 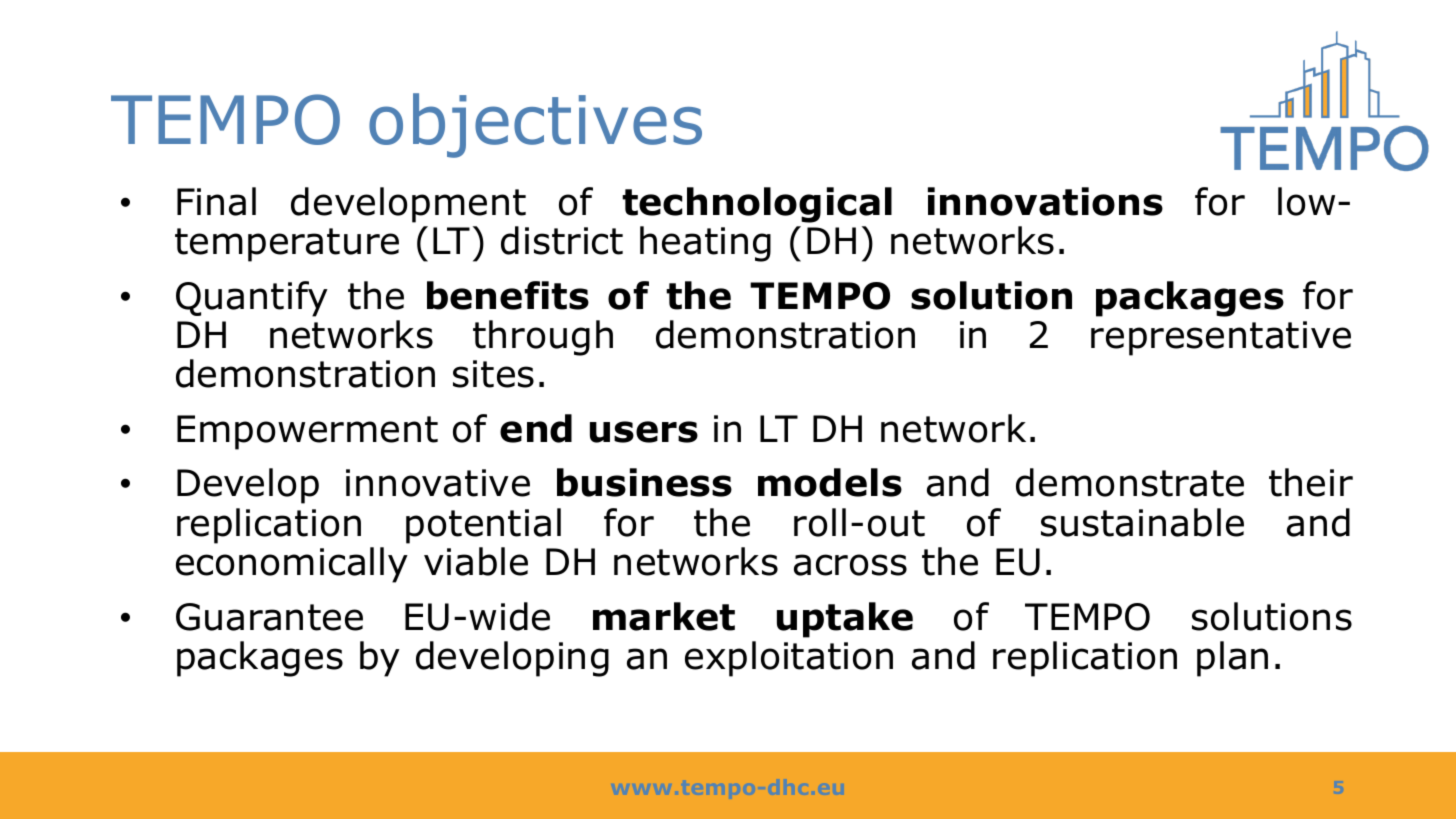 What do you see at coordinates (493, 374) in the screenshot?
I see `sites` at bounding box center [493, 374].
